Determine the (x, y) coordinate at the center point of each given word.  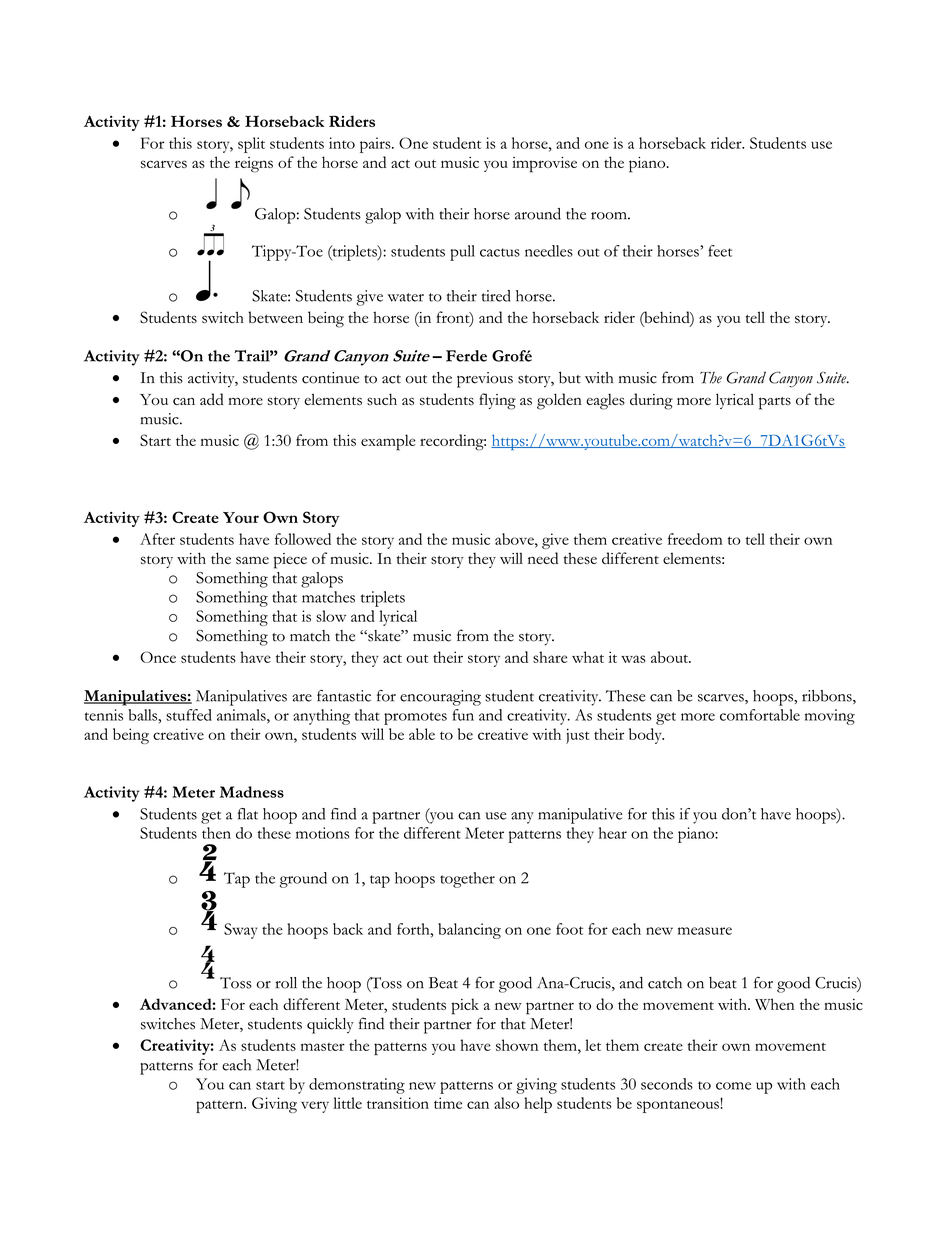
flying (497, 401)
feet (720, 251)
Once (158, 657)
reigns (254, 165)
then (216, 833)
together (467, 880)
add (211, 399)
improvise (544, 165)
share (550, 657)
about (670, 657)
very (315, 1107)
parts (775, 403)
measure (705, 931)
